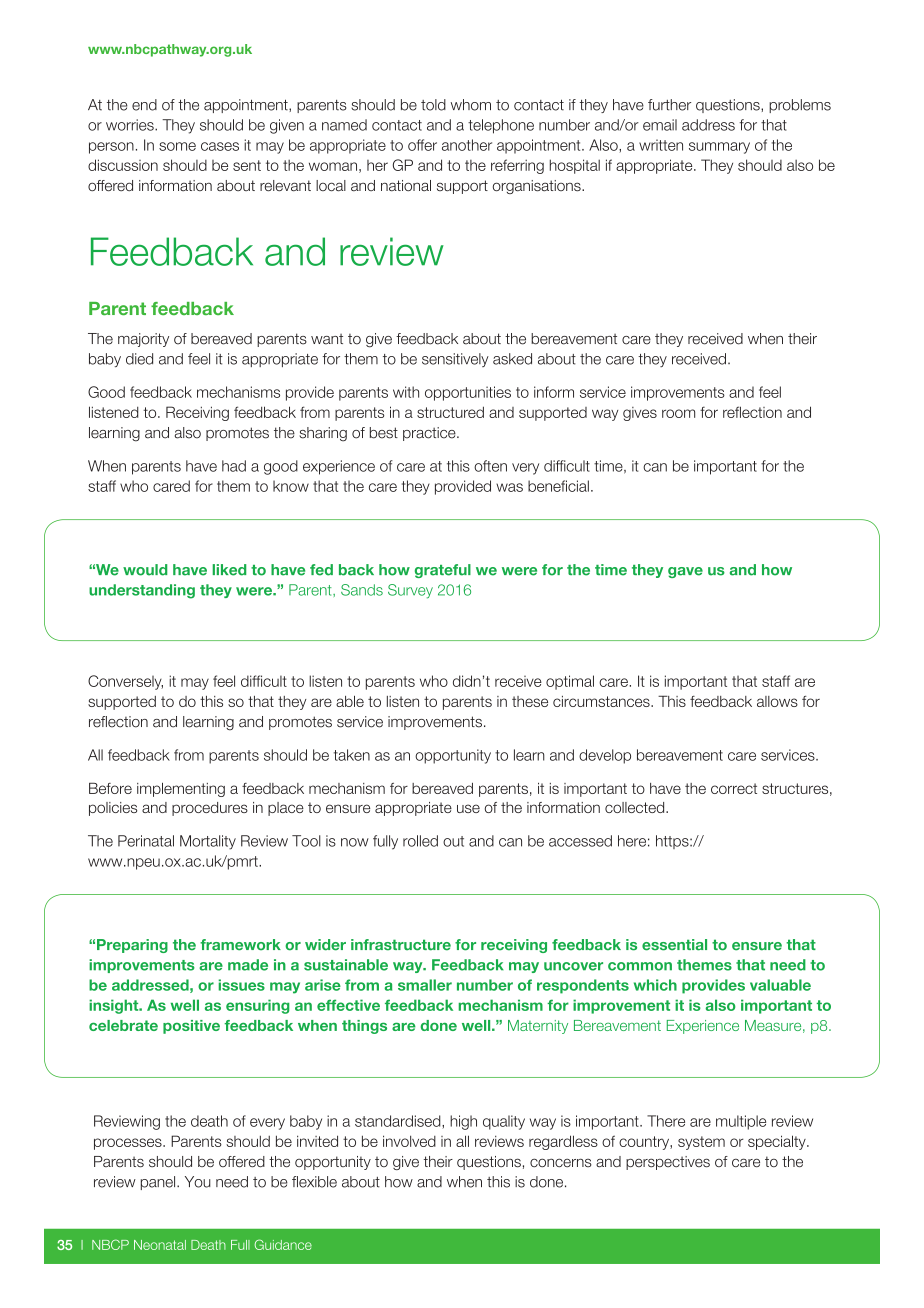 Image resolution: width=924 pixels, height=1308 pixels. Describe the element at coordinates (530, 701) in the screenshot. I see `these` at that location.
